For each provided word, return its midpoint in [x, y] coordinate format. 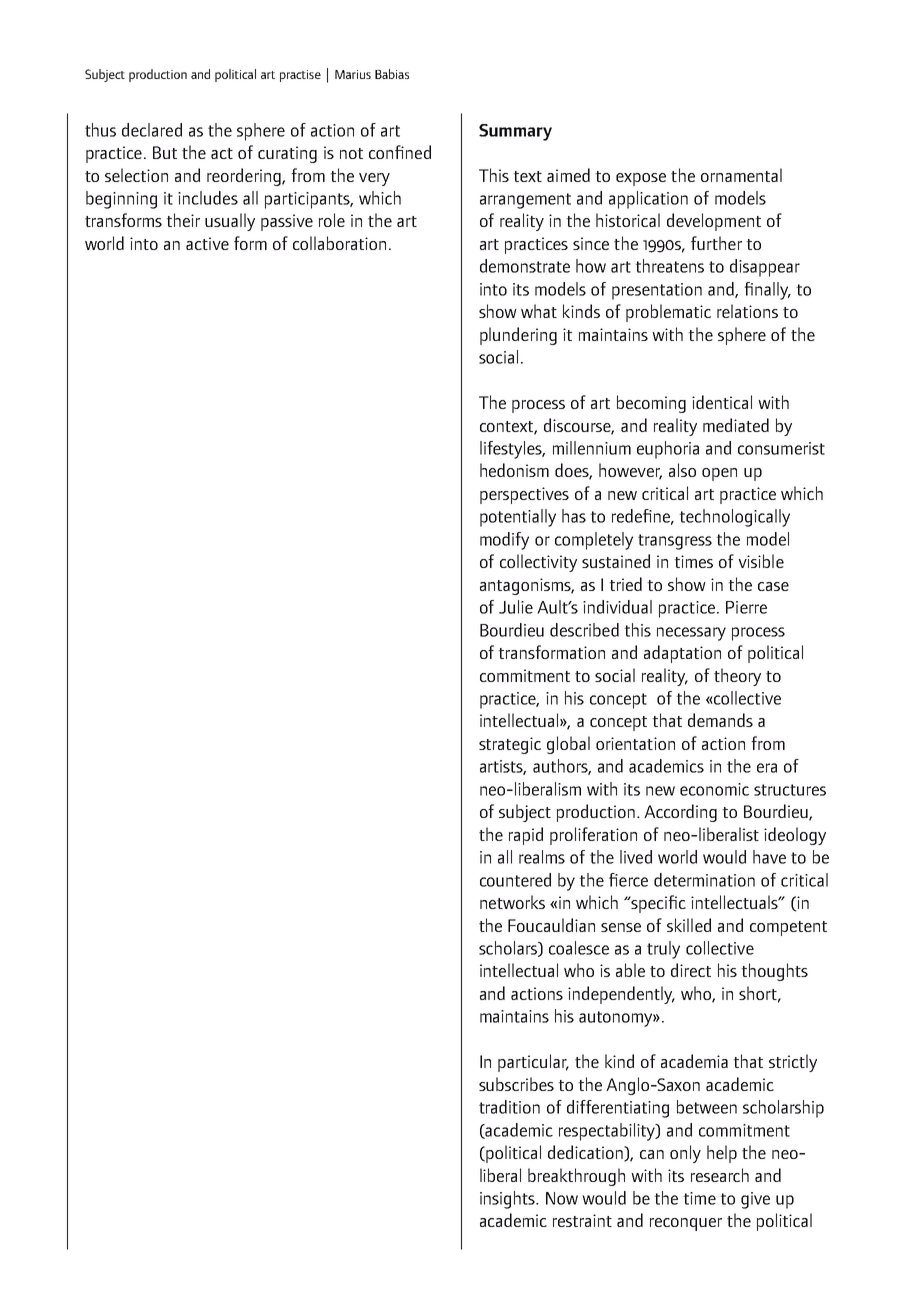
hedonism [514, 470]
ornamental [741, 175]
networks [512, 902]
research [720, 1175]
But [165, 152]
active [207, 243]
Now [562, 1198]
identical [722, 402]
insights [508, 1200]
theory [737, 677]
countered [515, 880]
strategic [510, 745]
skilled [689, 925]
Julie [516, 607]
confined [400, 152]
